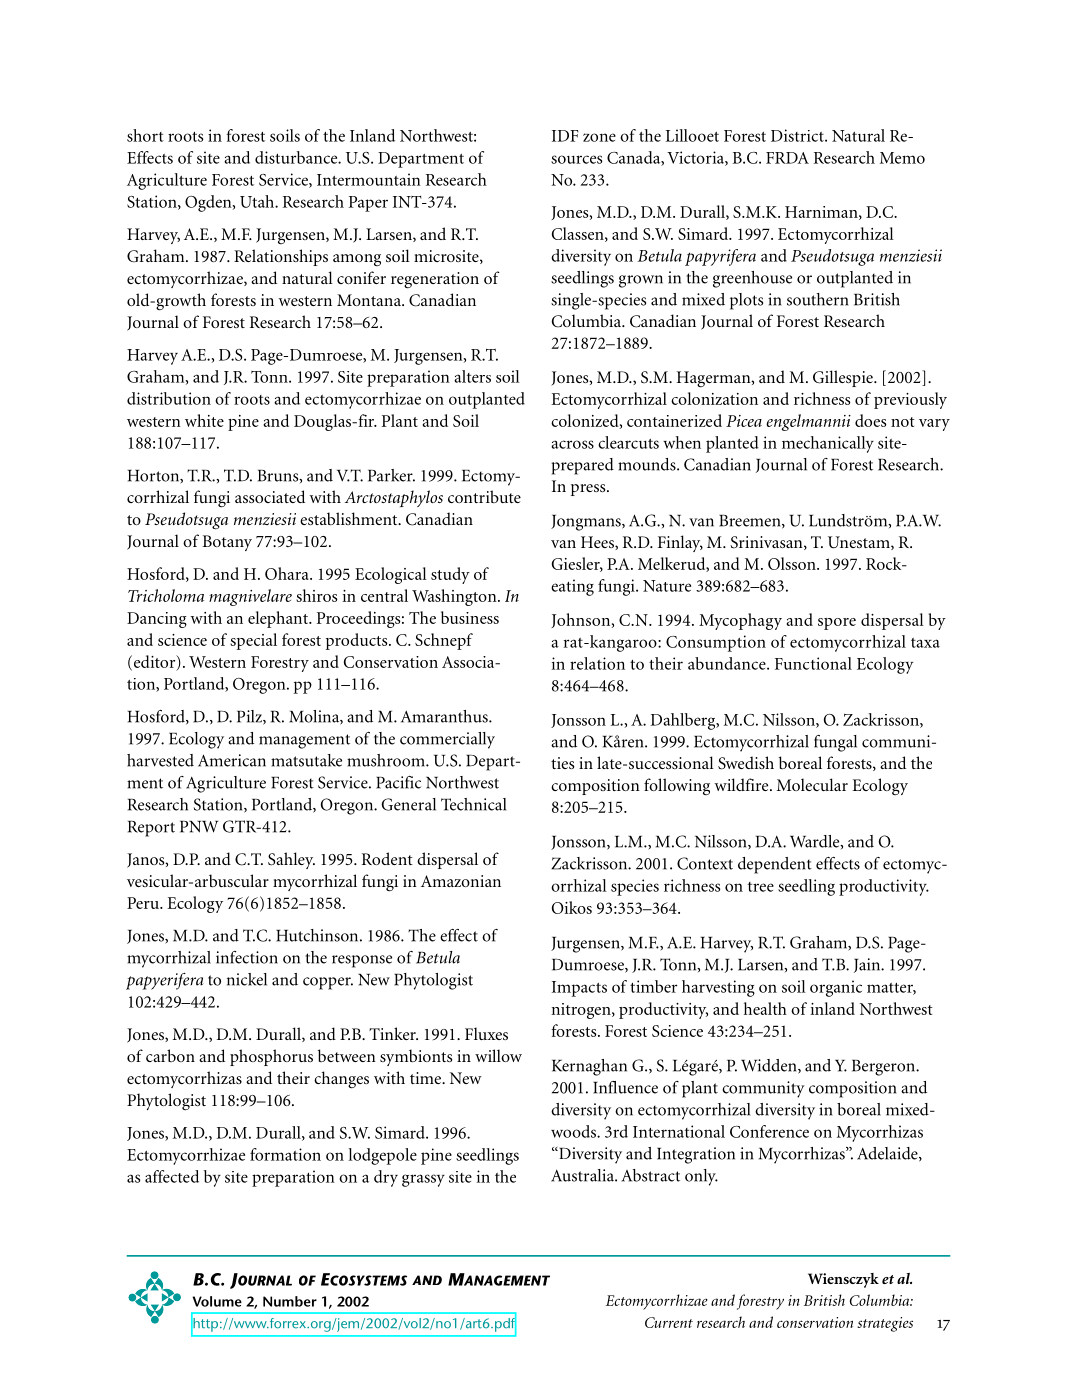 Image resolution: width=1077 pixels, height=1394 pixels. What do you see at coordinates (565, 136) in the page?
I see `IDF` at bounding box center [565, 136].
